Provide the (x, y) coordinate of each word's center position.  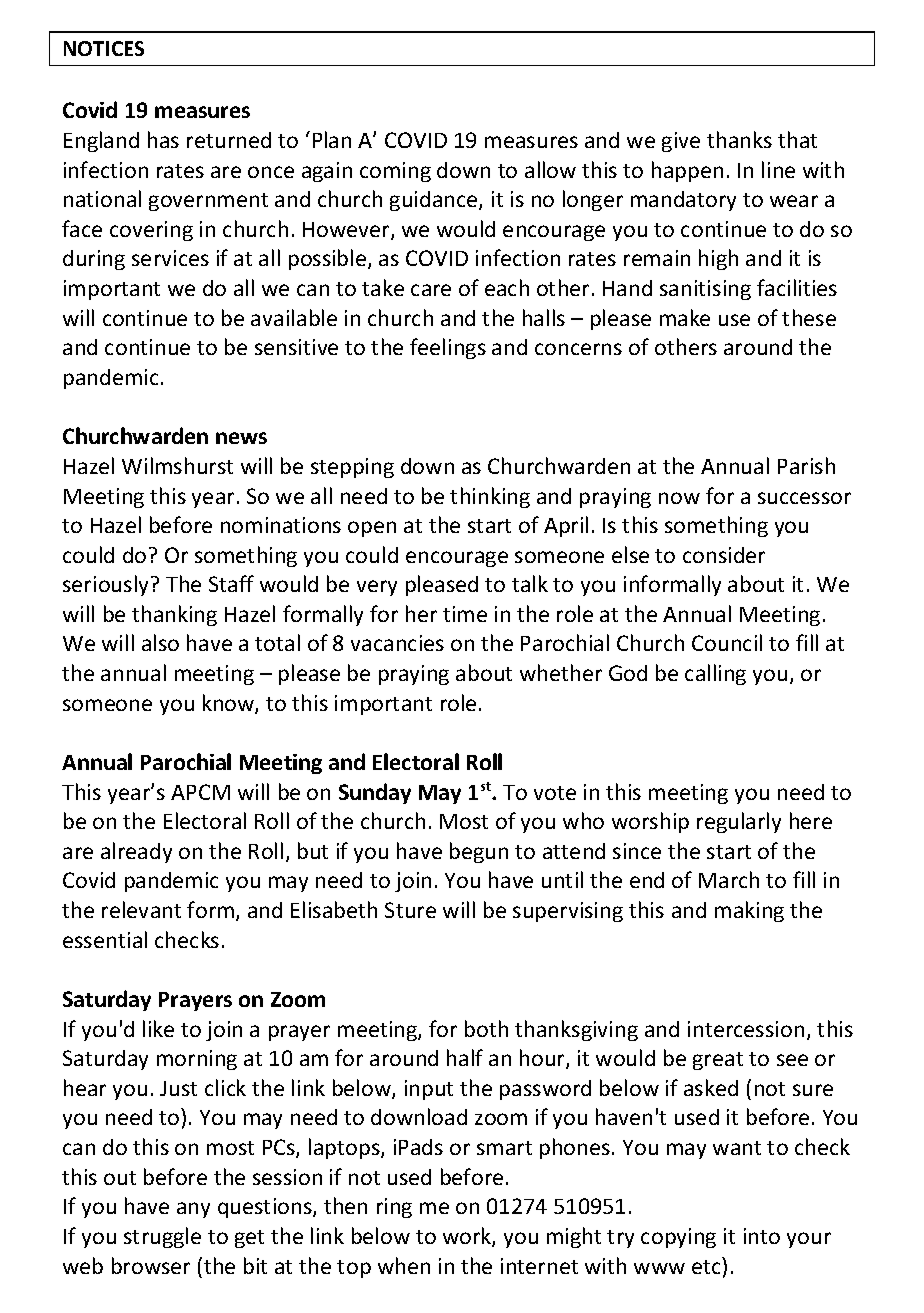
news (241, 438)
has (163, 139)
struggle (162, 1237)
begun (479, 852)
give (681, 142)
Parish (806, 465)
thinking (490, 497)
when (404, 1265)
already (136, 852)
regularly (739, 822)
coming (395, 172)
